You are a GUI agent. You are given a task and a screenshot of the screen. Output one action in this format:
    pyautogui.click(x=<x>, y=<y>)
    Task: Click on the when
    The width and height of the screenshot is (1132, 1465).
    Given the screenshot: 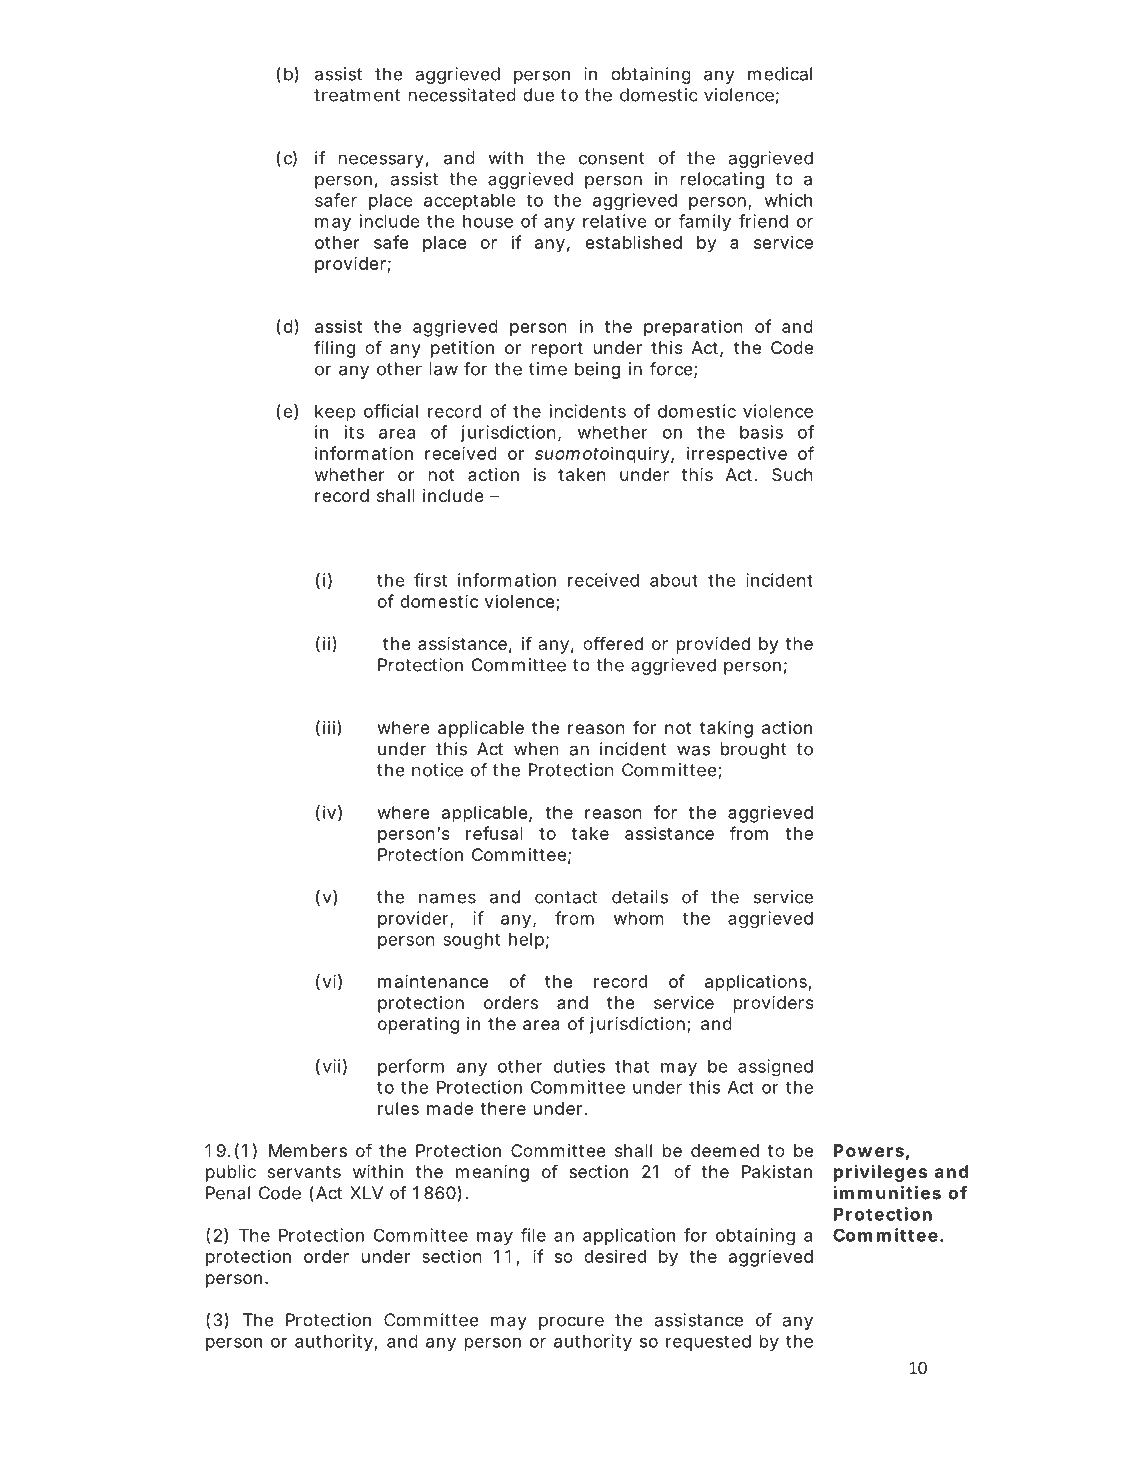 What is the action you would take?
    pyautogui.click(x=536, y=749)
